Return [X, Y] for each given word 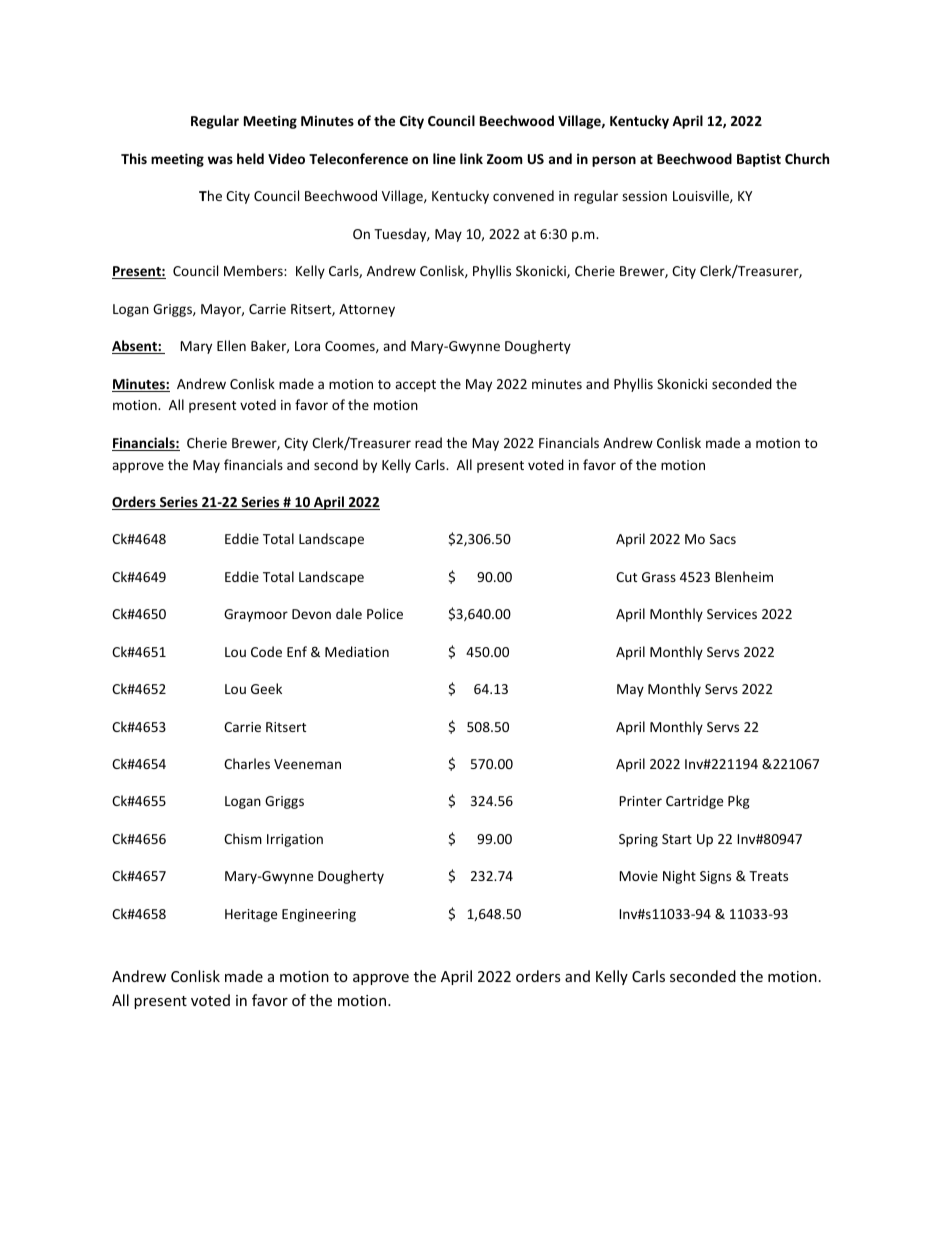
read [428, 442]
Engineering [319, 915]
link [471, 158]
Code [266, 651]
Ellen [231, 345]
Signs [715, 877]
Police [385, 613]
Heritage [251, 915]
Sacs [723, 539]
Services [732, 614]
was [220, 160]
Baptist [759, 160]
